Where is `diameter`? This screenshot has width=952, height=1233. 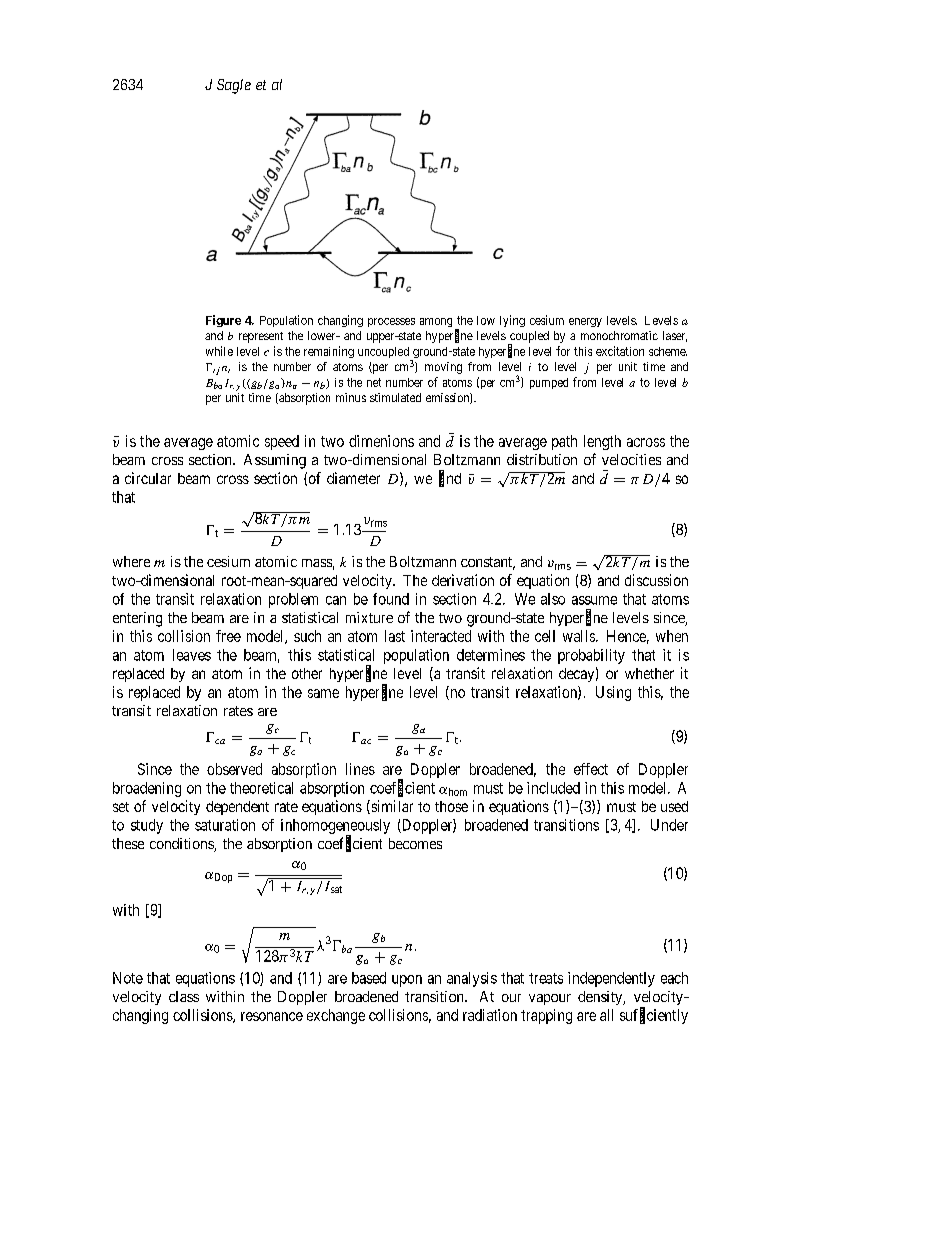
diameter is located at coordinates (353, 478).
